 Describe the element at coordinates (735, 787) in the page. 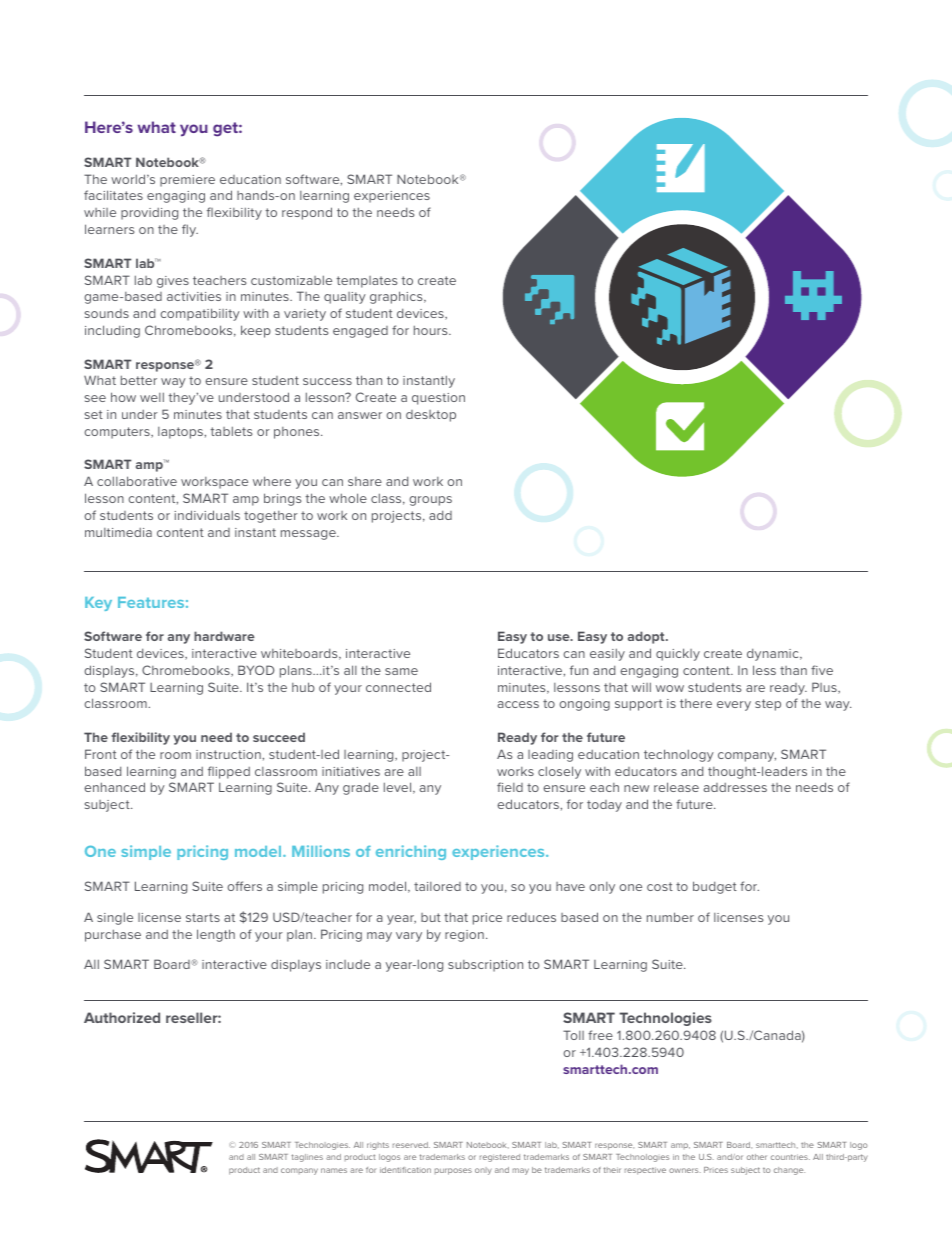

I see `addresses` at that location.
